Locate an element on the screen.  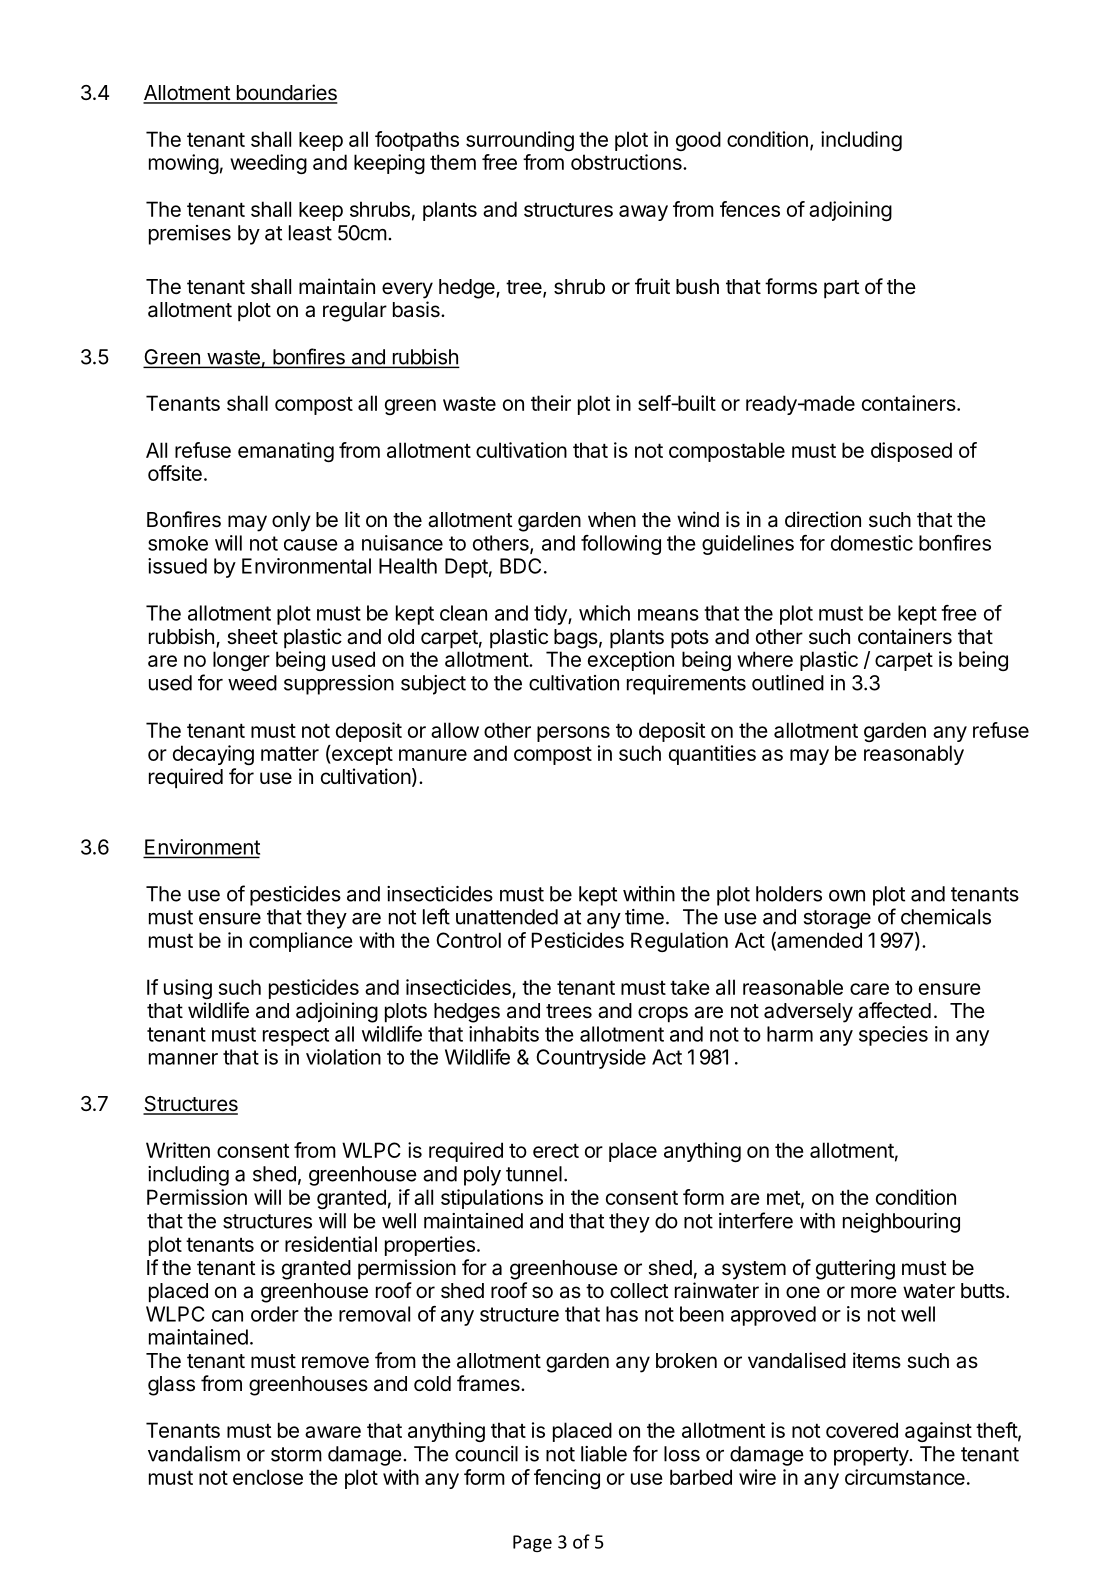
erect is located at coordinates (556, 1151).
